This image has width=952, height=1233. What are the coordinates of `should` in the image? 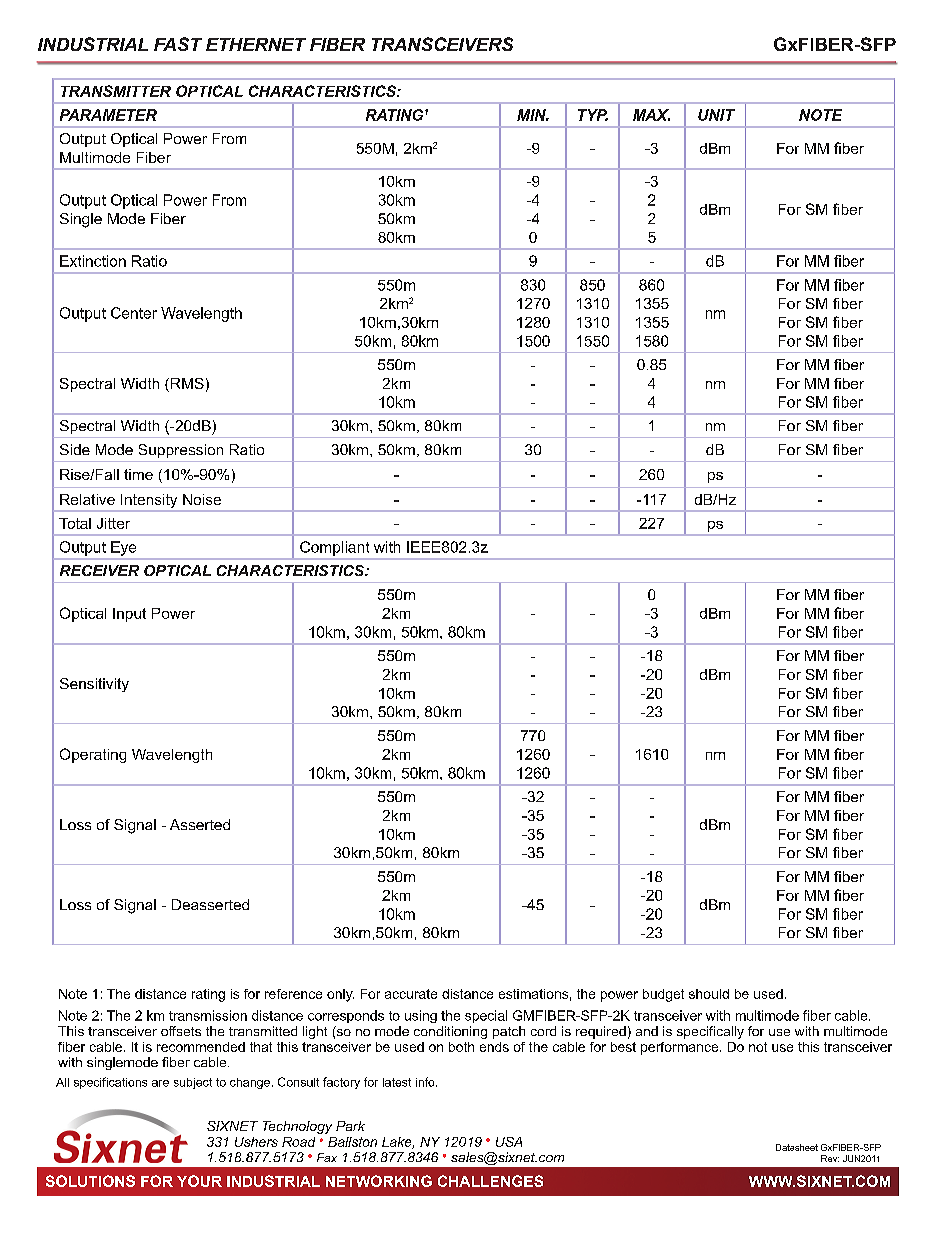 It's located at (709, 994).
